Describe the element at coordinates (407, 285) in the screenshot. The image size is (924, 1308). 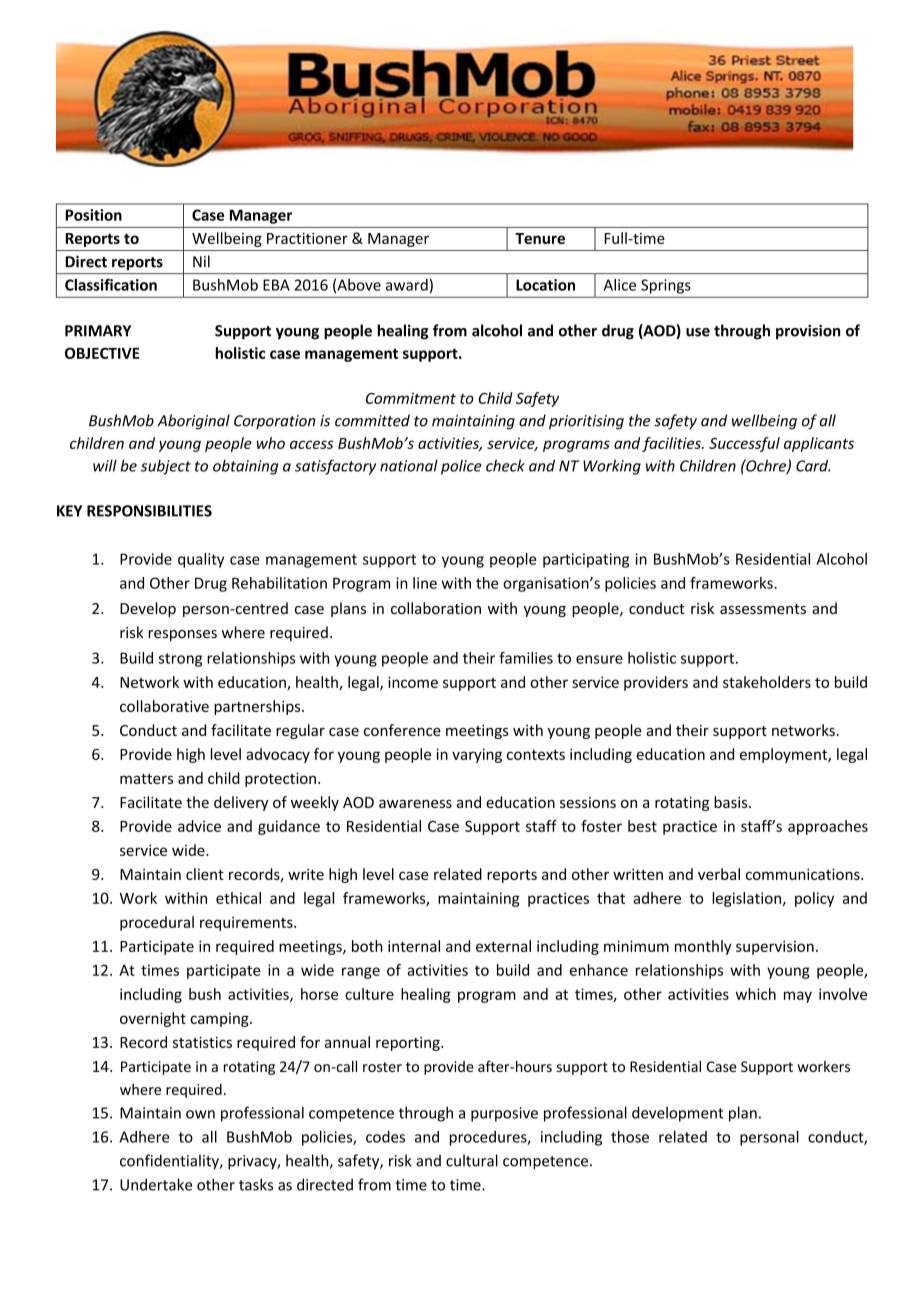
I see `award` at that location.
